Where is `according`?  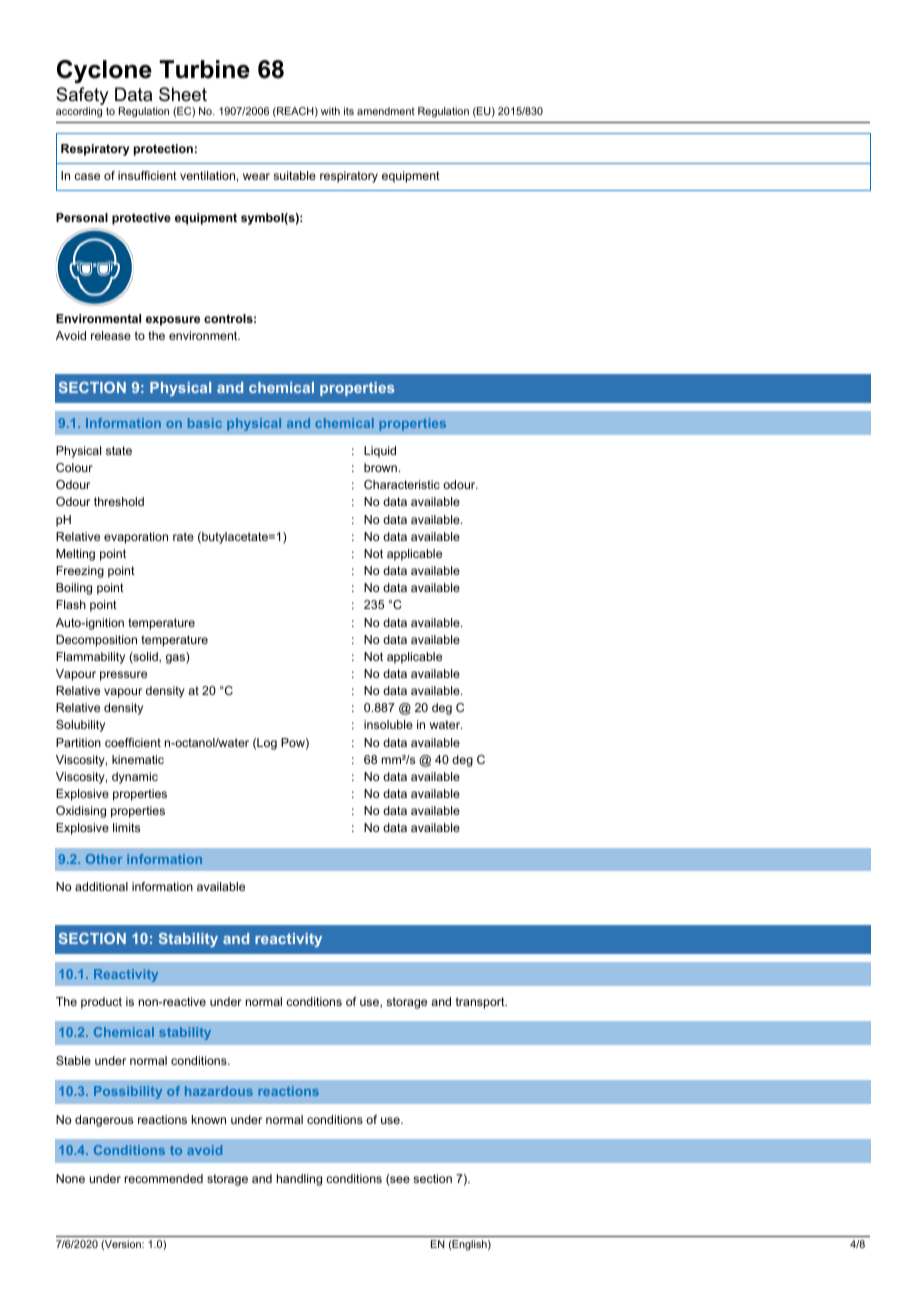 according is located at coordinates (79, 112).
